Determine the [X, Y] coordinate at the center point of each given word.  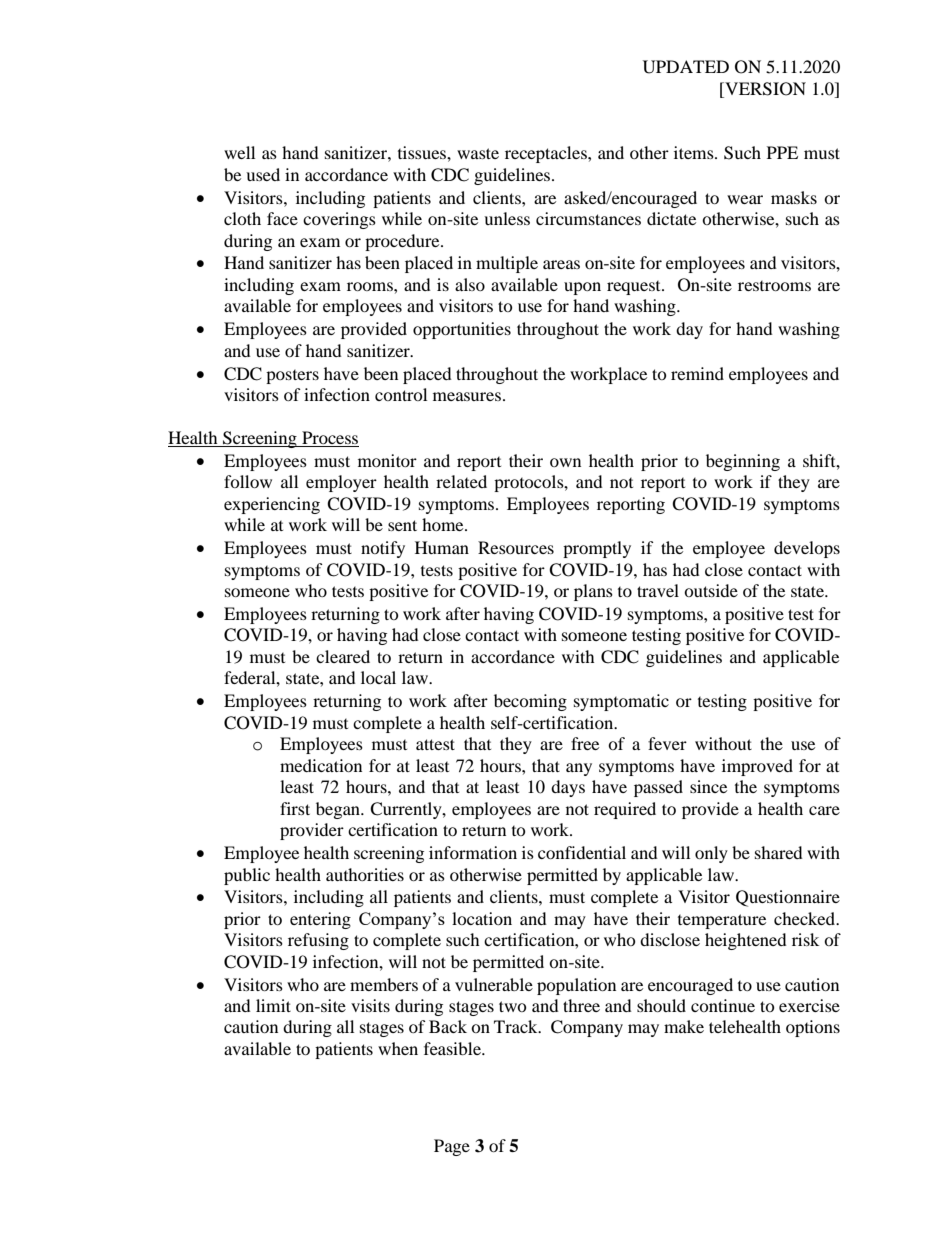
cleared [343, 656]
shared [779, 852]
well [239, 152]
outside [711, 590]
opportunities [462, 330]
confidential [582, 852]
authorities [365, 874]
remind [697, 373]
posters [292, 377]
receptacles [547, 154]
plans [593, 592]
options [813, 1028]
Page [452, 1147]
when [398, 1048]
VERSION [764, 89]
